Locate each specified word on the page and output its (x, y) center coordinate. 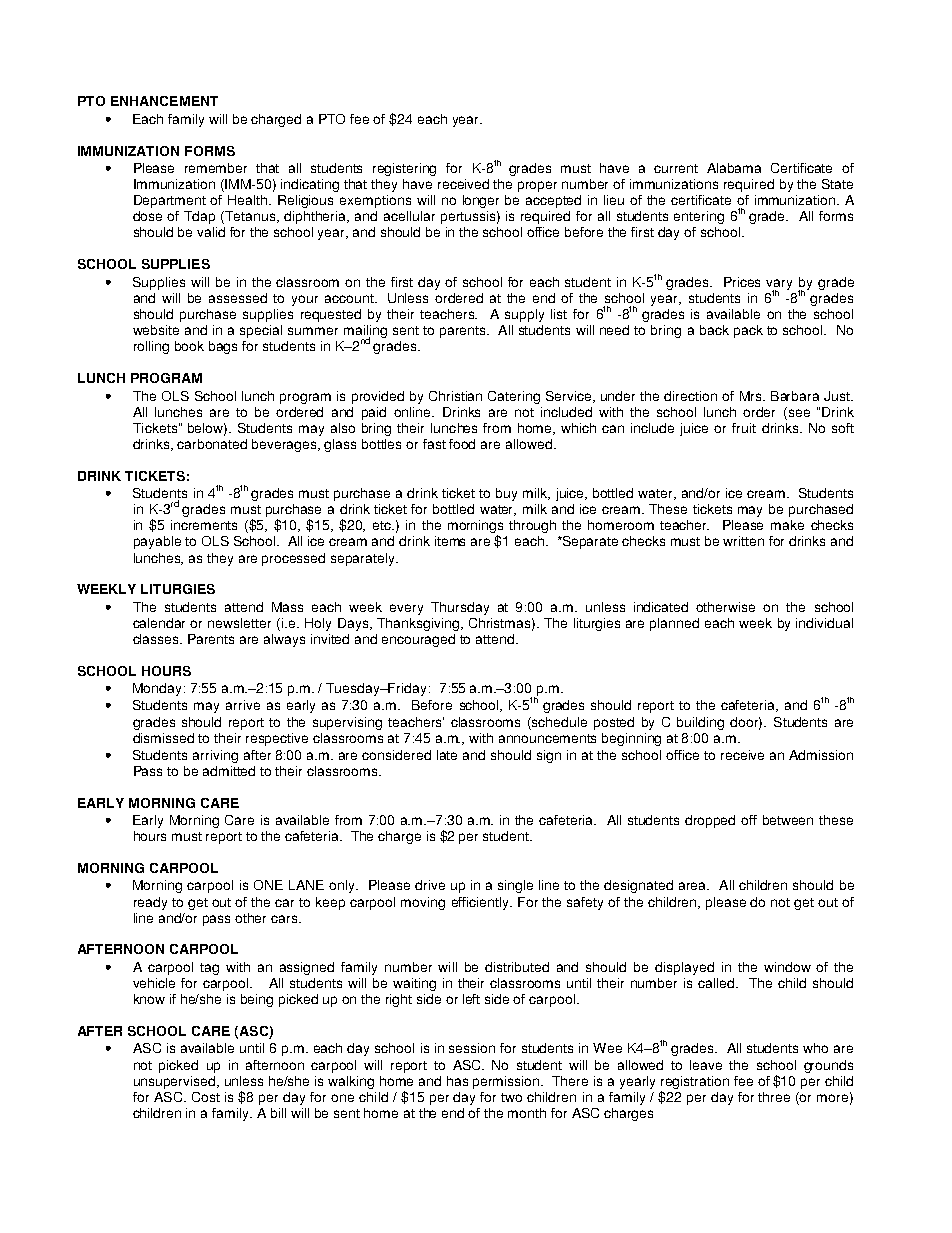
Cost (206, 1097)
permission (507, 1082)
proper (537, 186)
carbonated (212, 444)
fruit (744, 428)
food (462, 444)
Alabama (734, 168)
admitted (229, 771)
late (447, 755)
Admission (821, 755)
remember (216, 168)
